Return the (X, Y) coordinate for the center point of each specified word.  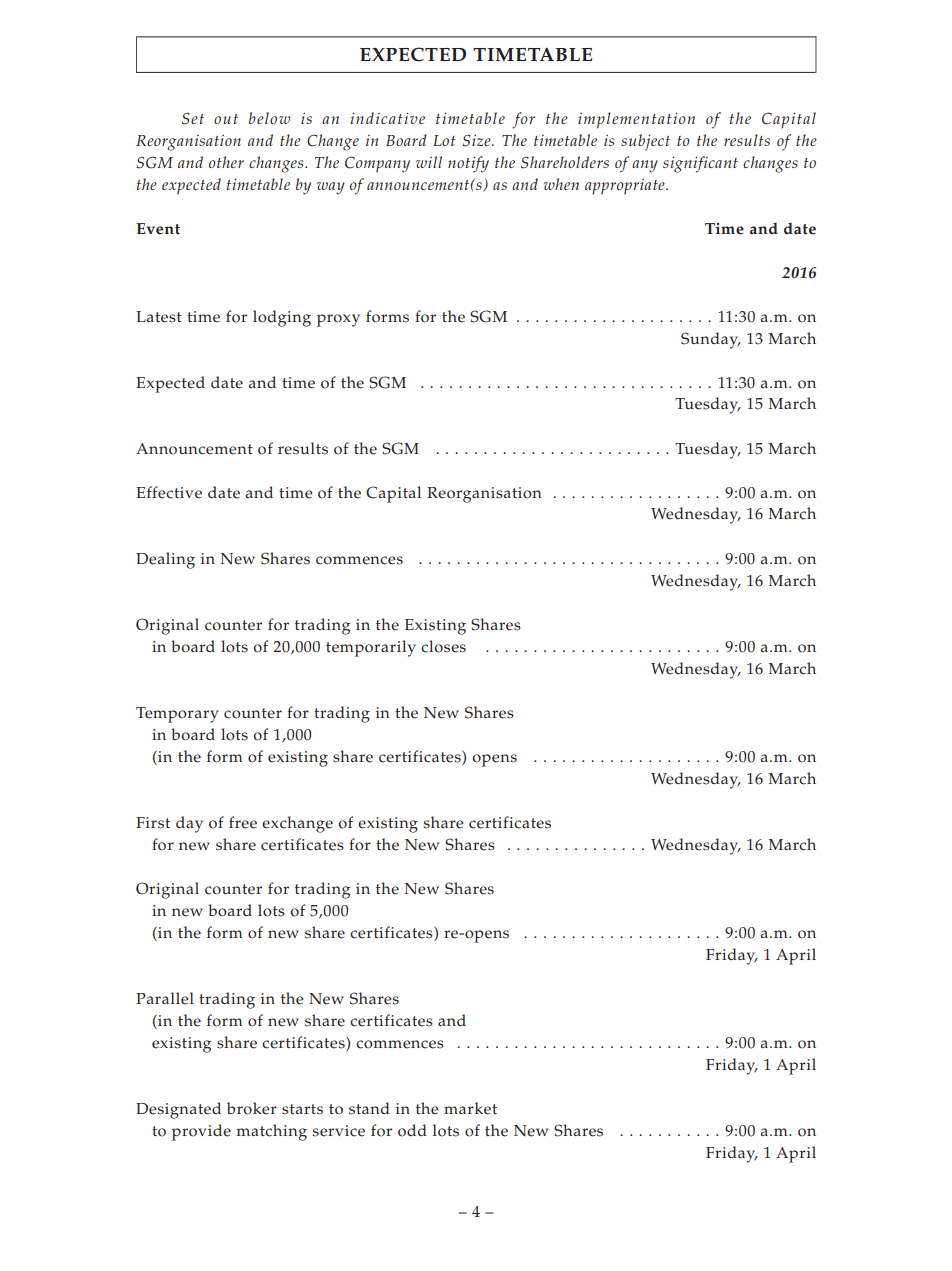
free (243, 822)
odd (412, 1130)
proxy (338, 320)
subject (645, 142)
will (429, 162)
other (226, 162)
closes (443, 646)
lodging (282, 318)
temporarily (371, 648)
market (470, 1108)
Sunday (711, 340)
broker (252, 1108)
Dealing (165, 560)
